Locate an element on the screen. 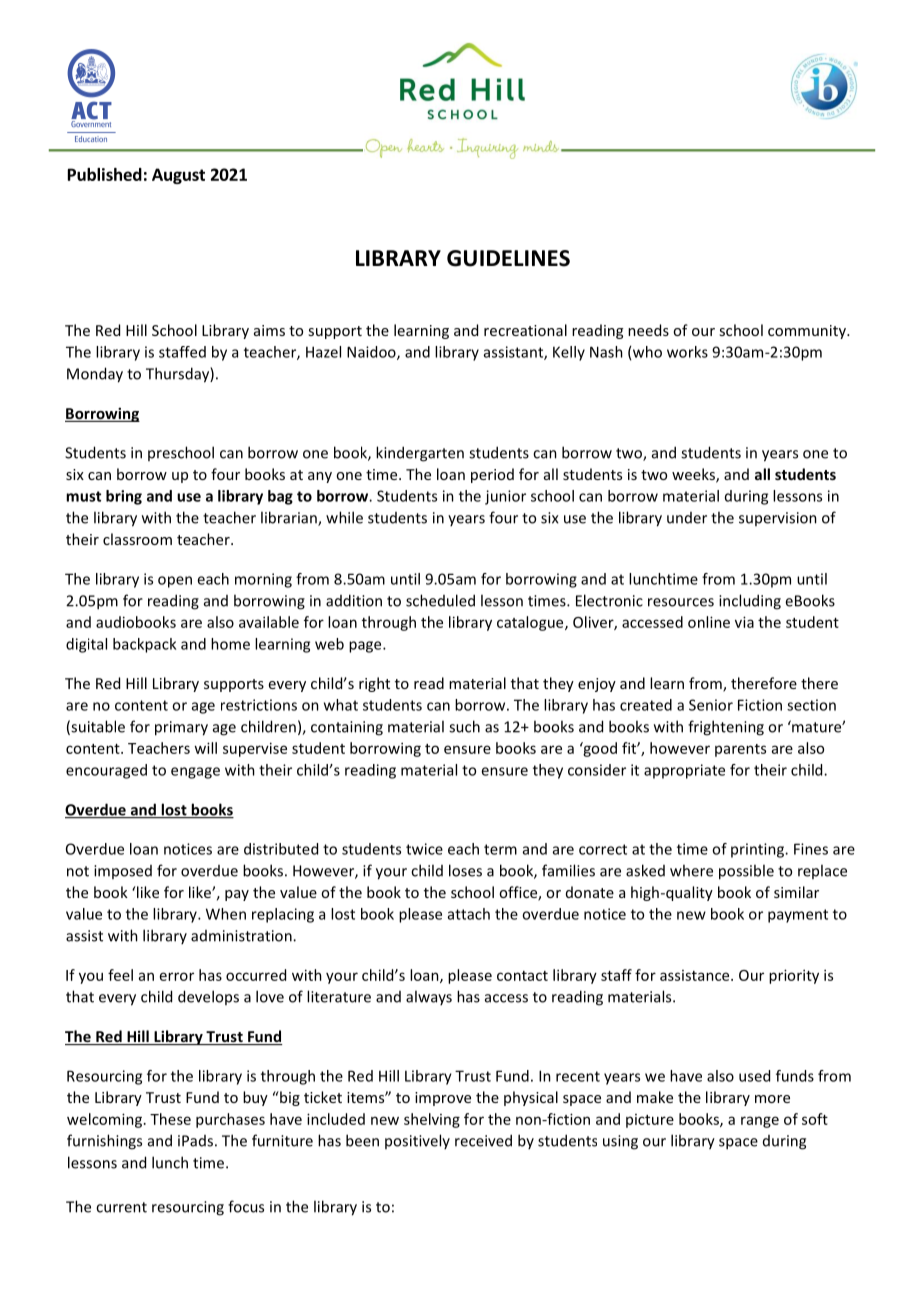  Senior is located at coordinates (711, 705).
